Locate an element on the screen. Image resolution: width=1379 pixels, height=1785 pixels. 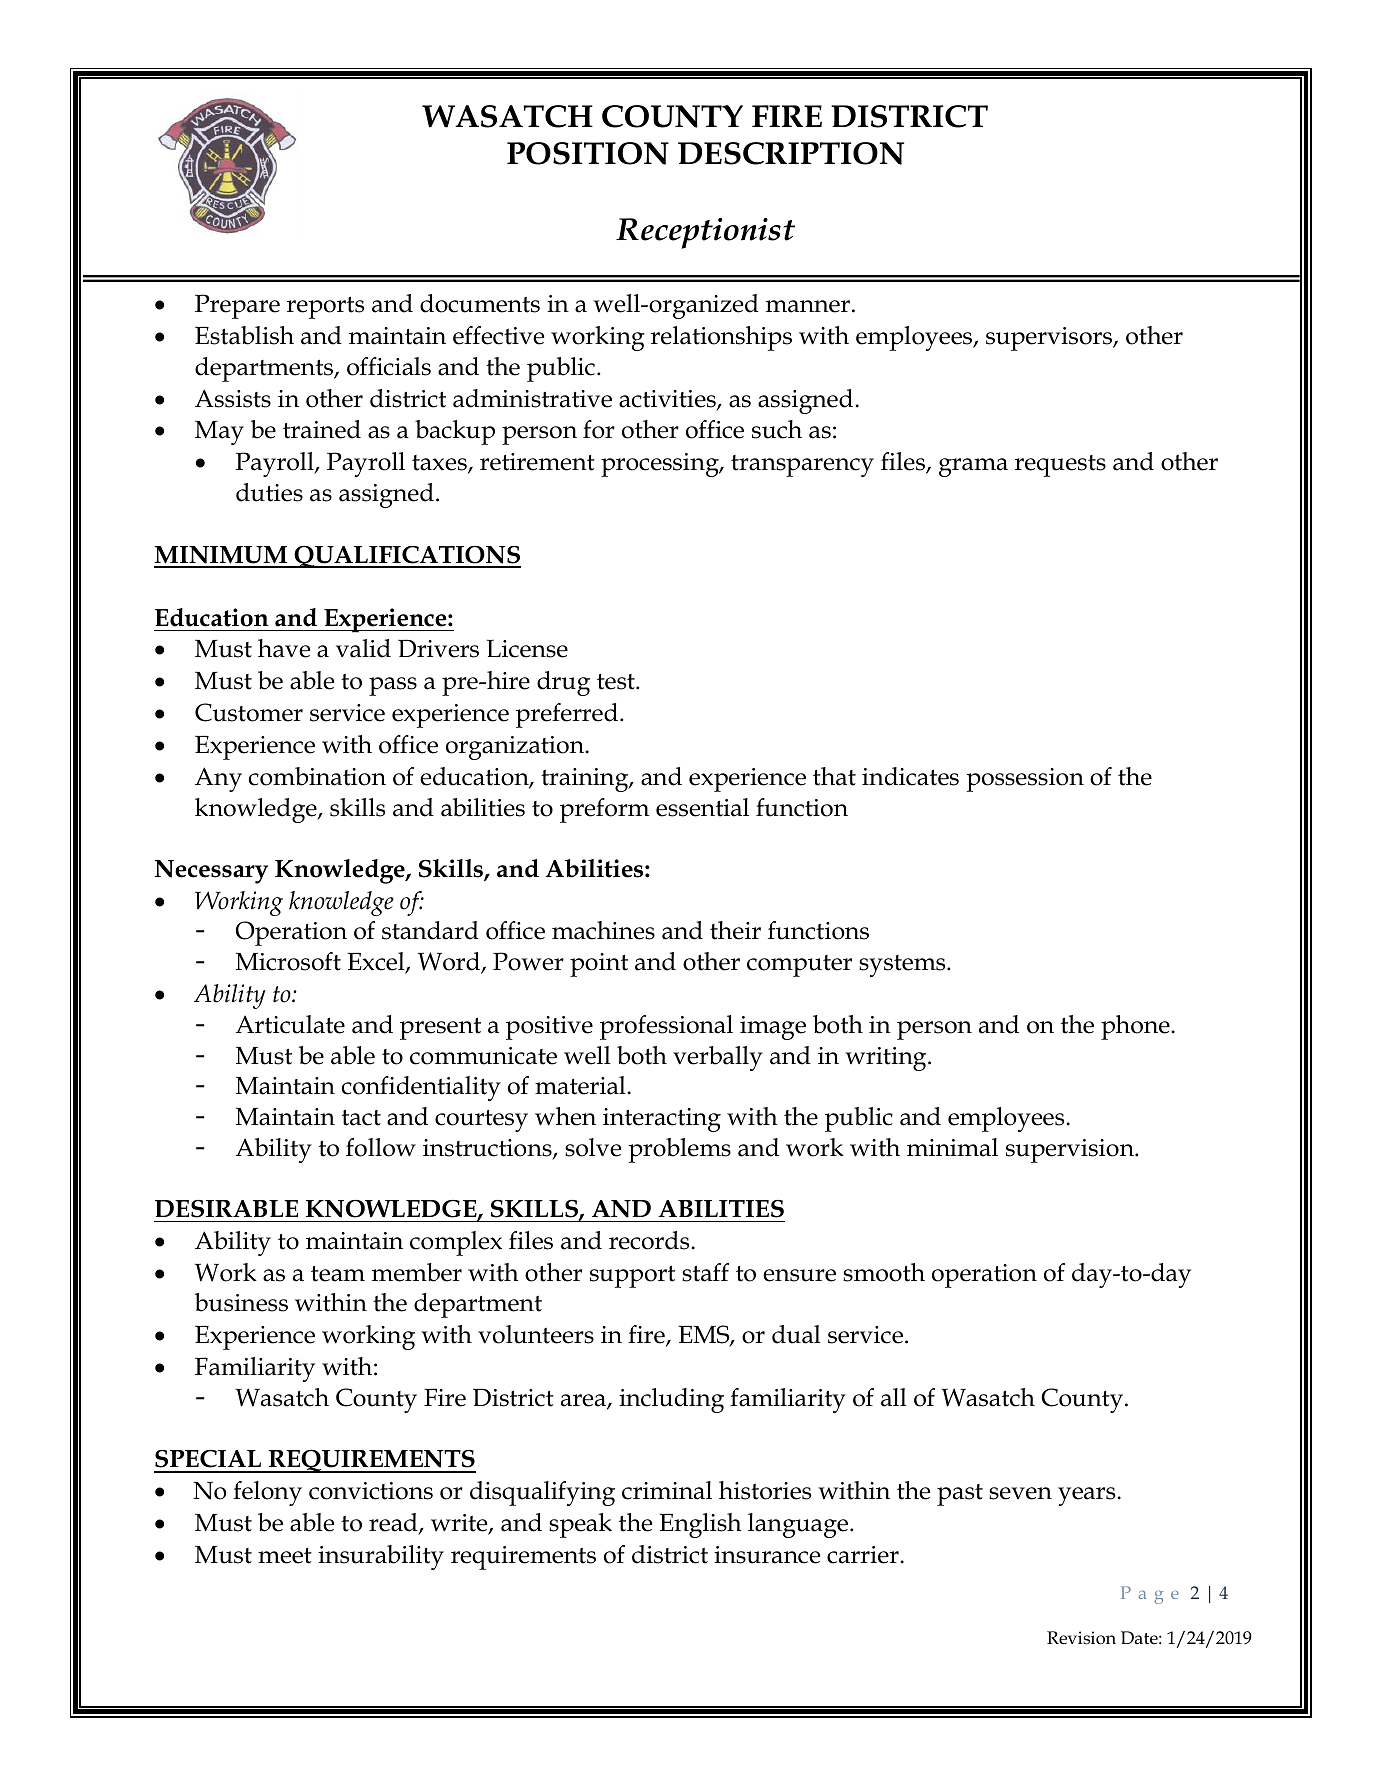
supervisors is located at coordinates (1050, 339).
